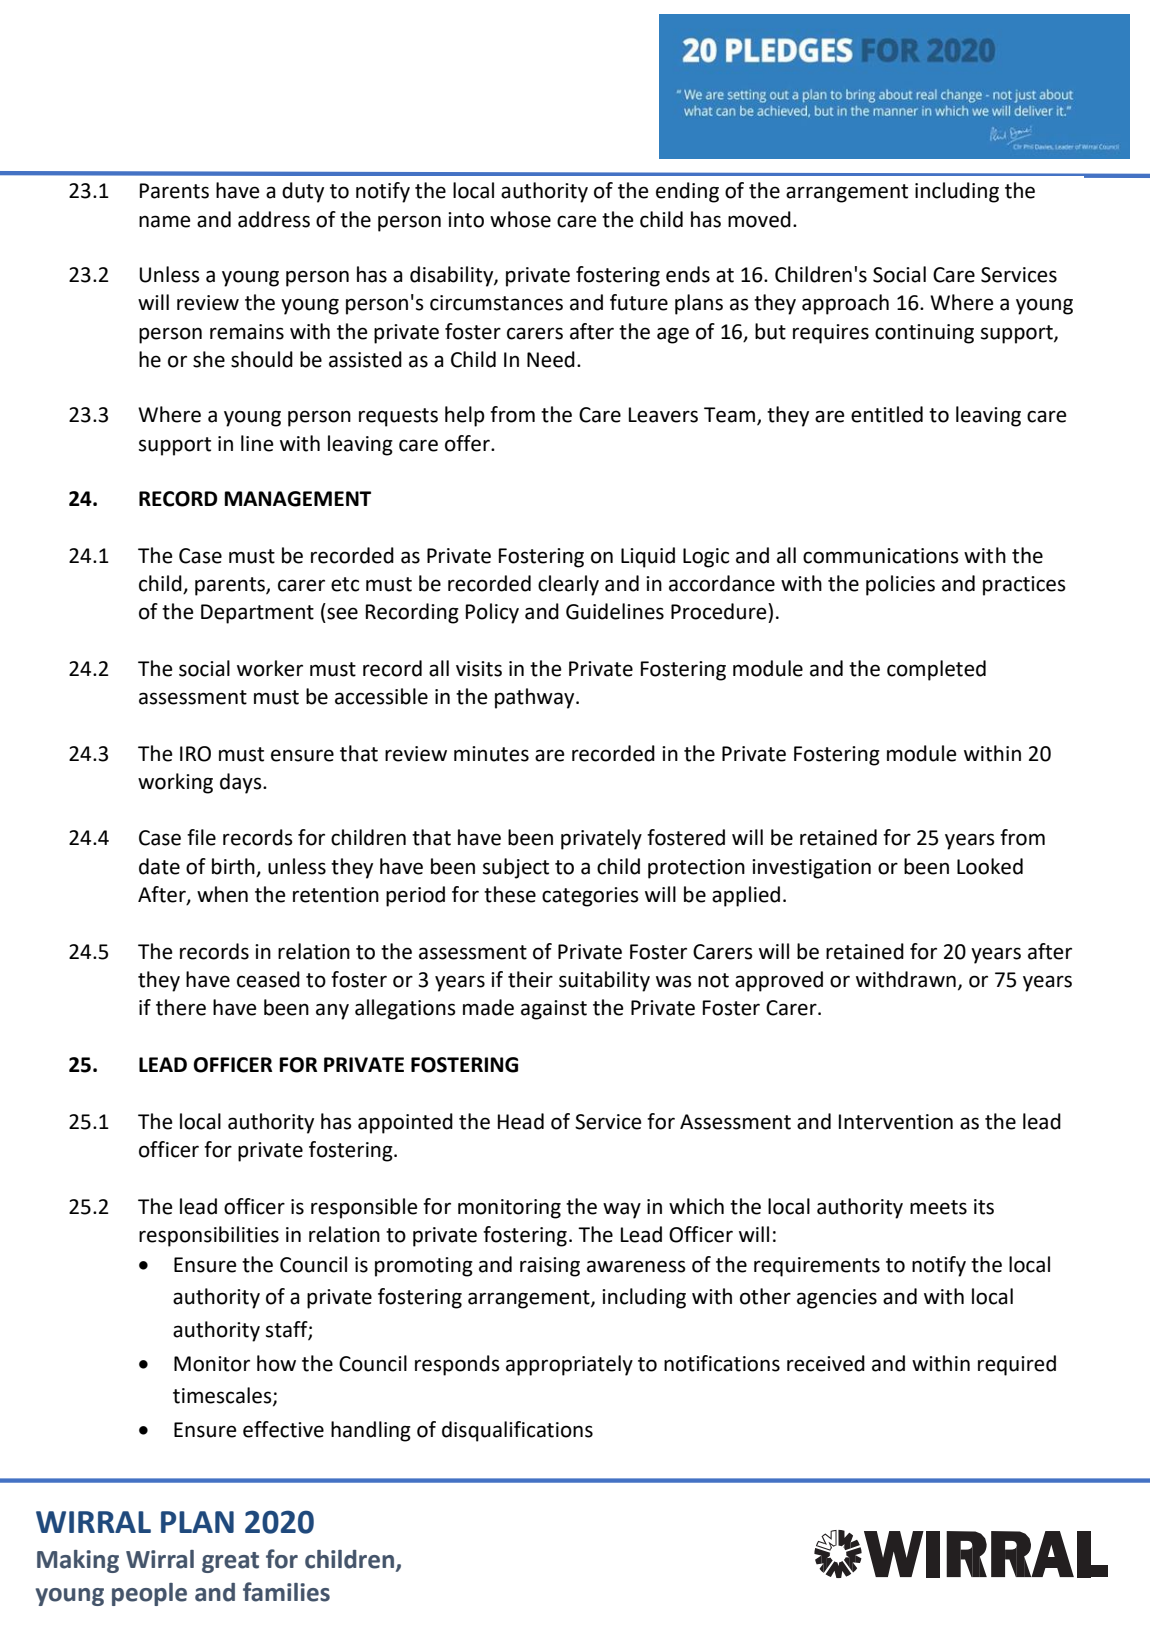  Describe the element at coordinates (257, 614) in the image. I see `Department` at that location.
